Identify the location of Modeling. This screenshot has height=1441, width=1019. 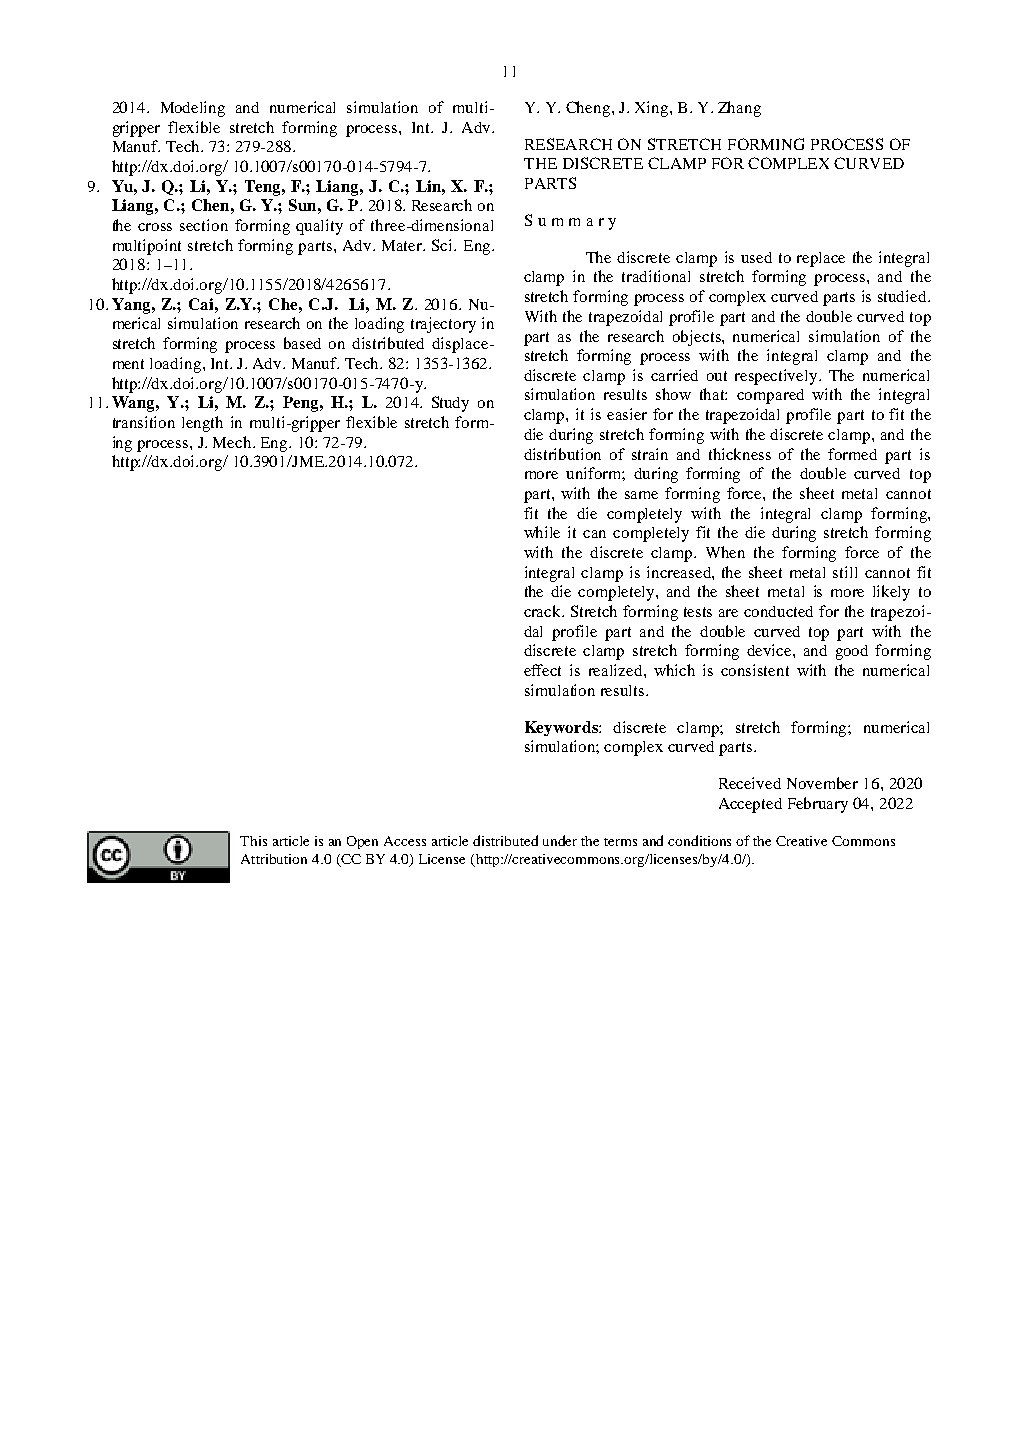
(193, 109).
